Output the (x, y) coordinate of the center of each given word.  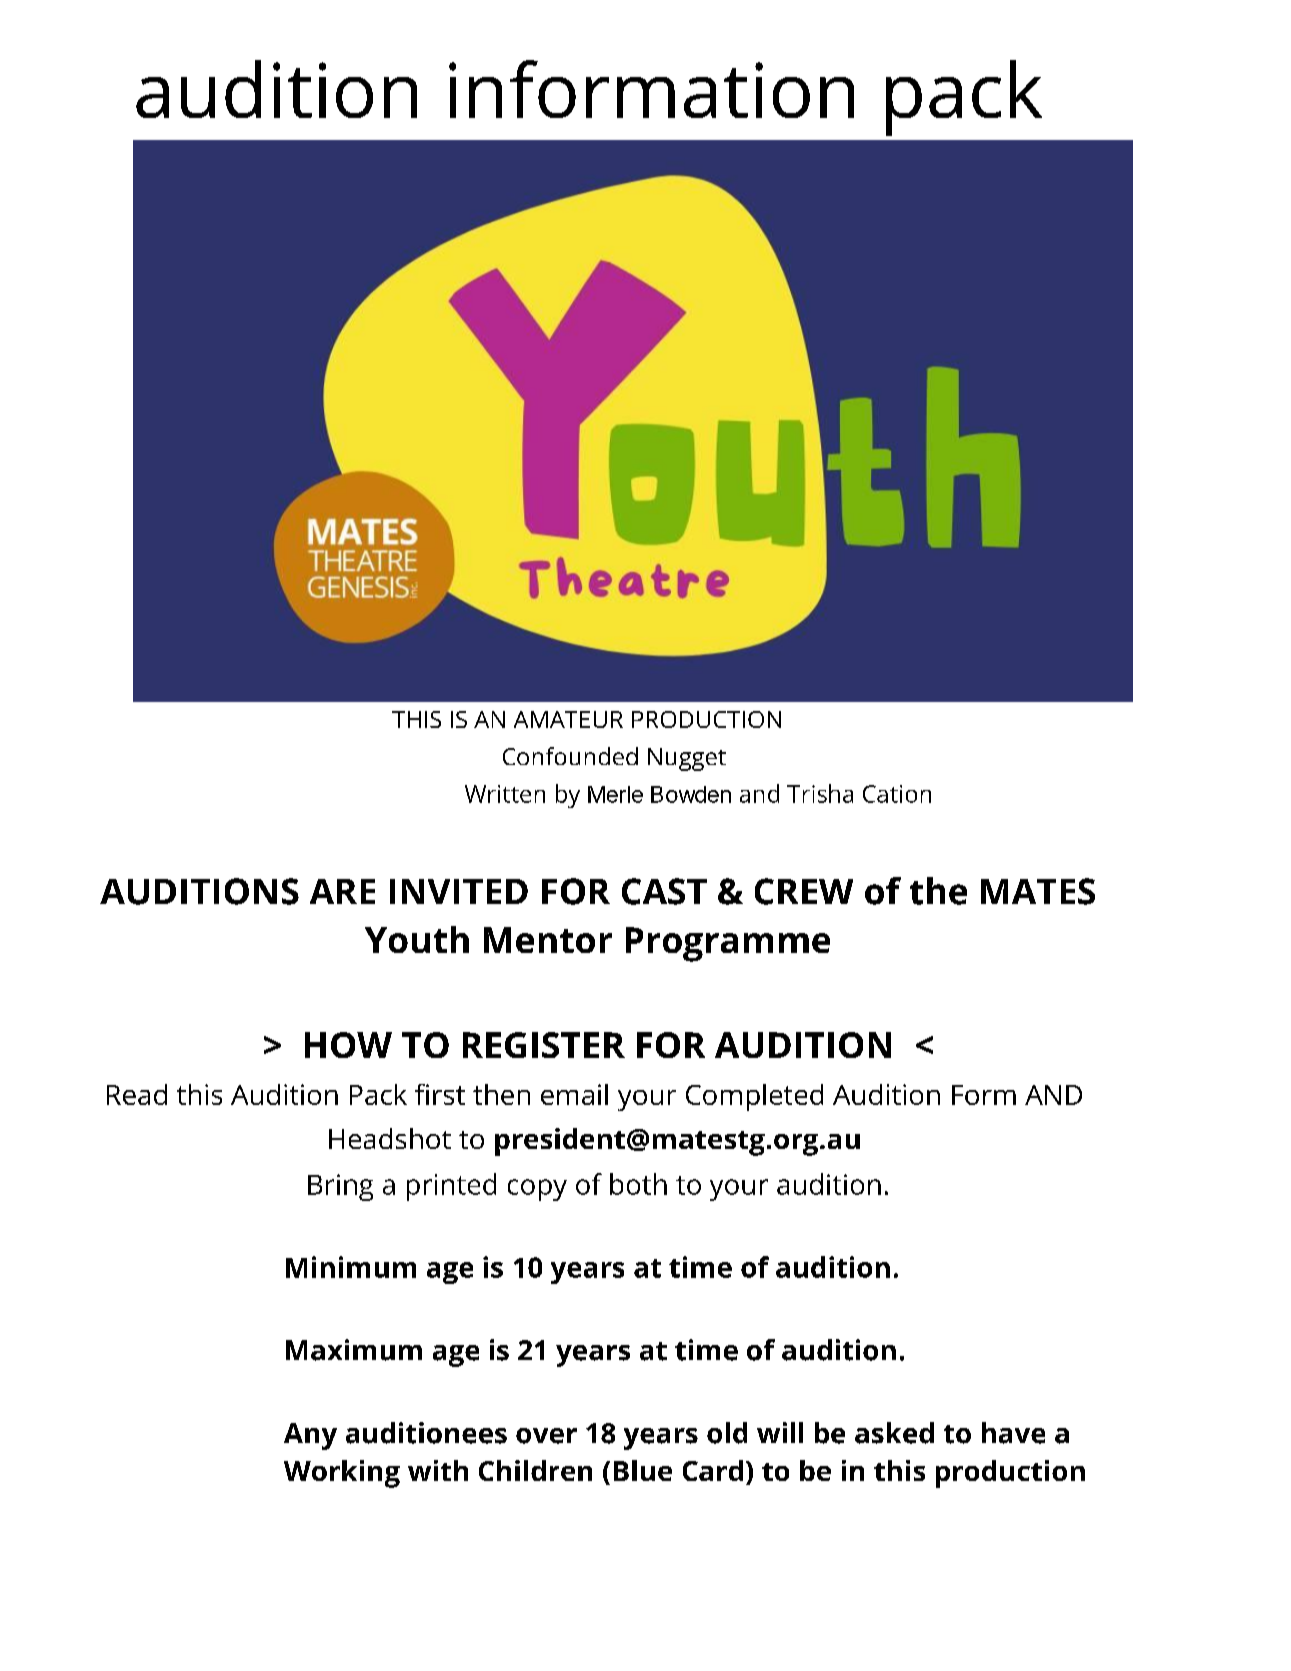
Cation (897, 794)
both (638, 1184)
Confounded (570, 756)
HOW (348, 1045)
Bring (340, 1187)
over (546, 1436)
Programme (728, 944)
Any (310, 1436)
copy (537, 1190)
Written (505, 794)
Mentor (548, 940)
